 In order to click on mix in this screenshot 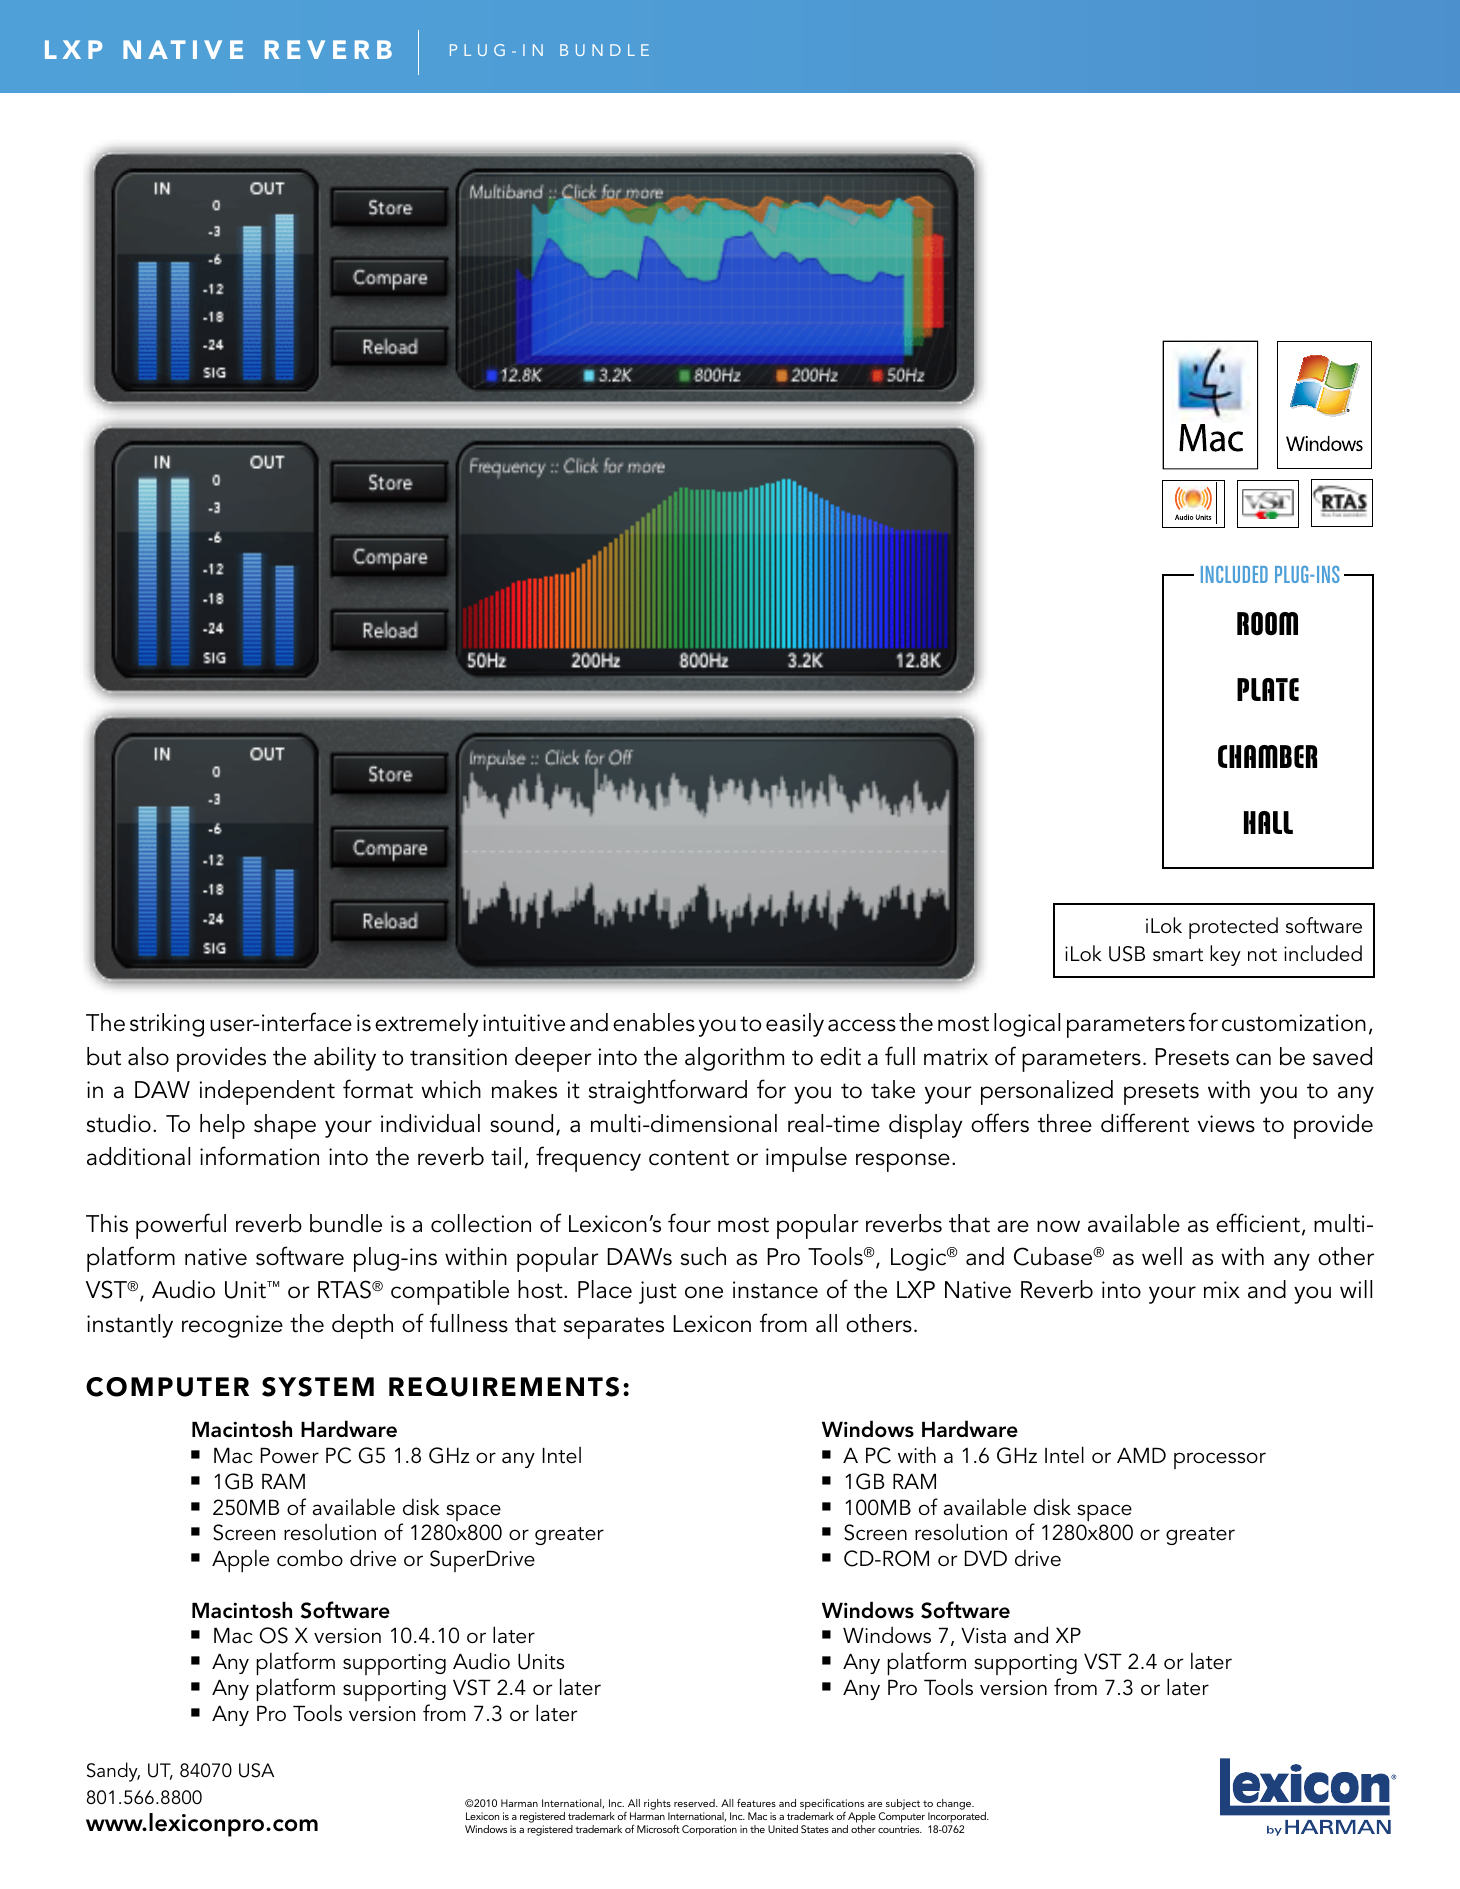, I will do `click(1222, 1289)`.
